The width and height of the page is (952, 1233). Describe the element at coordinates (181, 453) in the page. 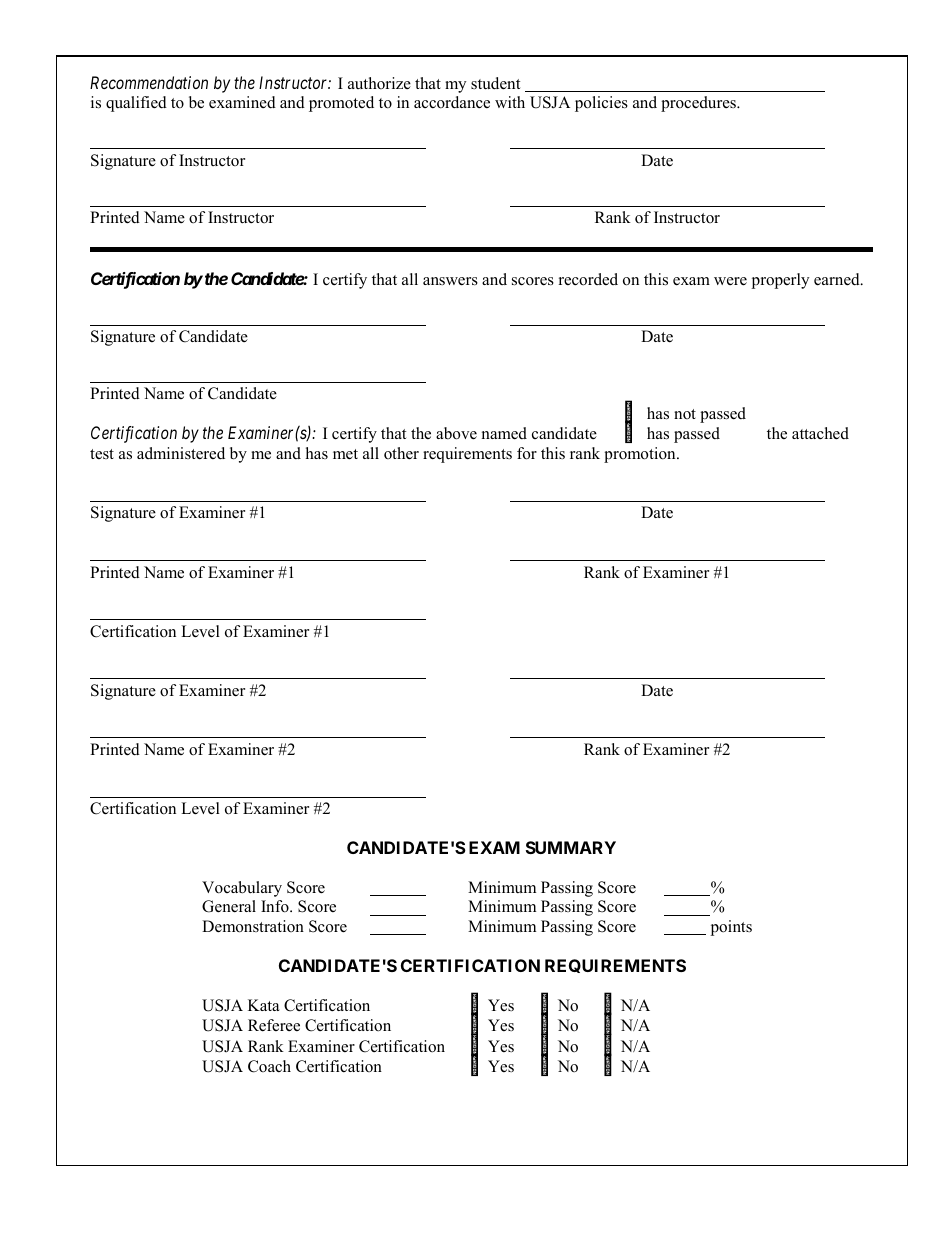

I see `administered` at that location.
